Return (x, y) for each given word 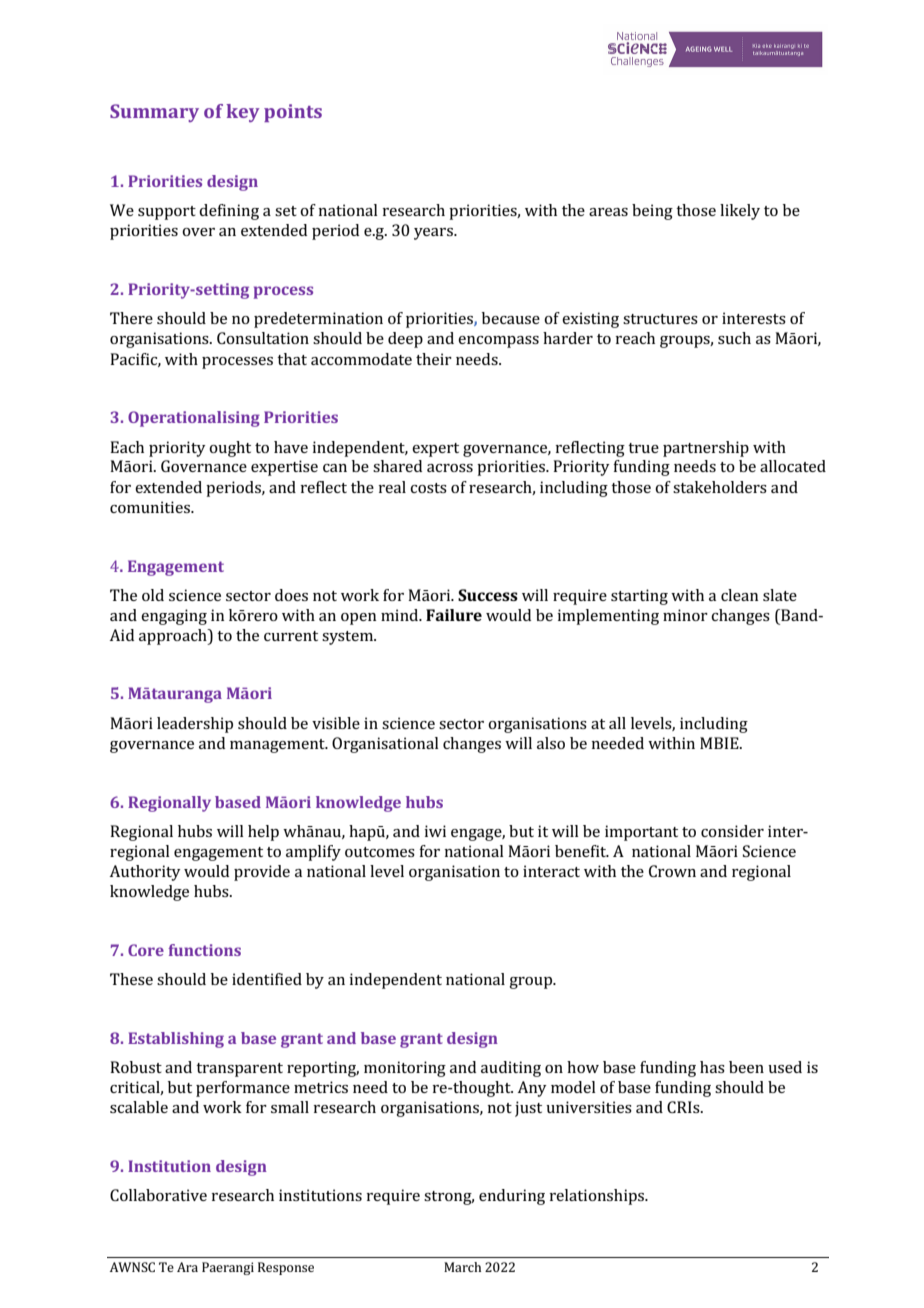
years (434, 234)
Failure (454, 615)
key (243, 113)
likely (740, 212)
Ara (187, 1267)
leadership (195, 725)
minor (685, 615)
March (462, 1267)
